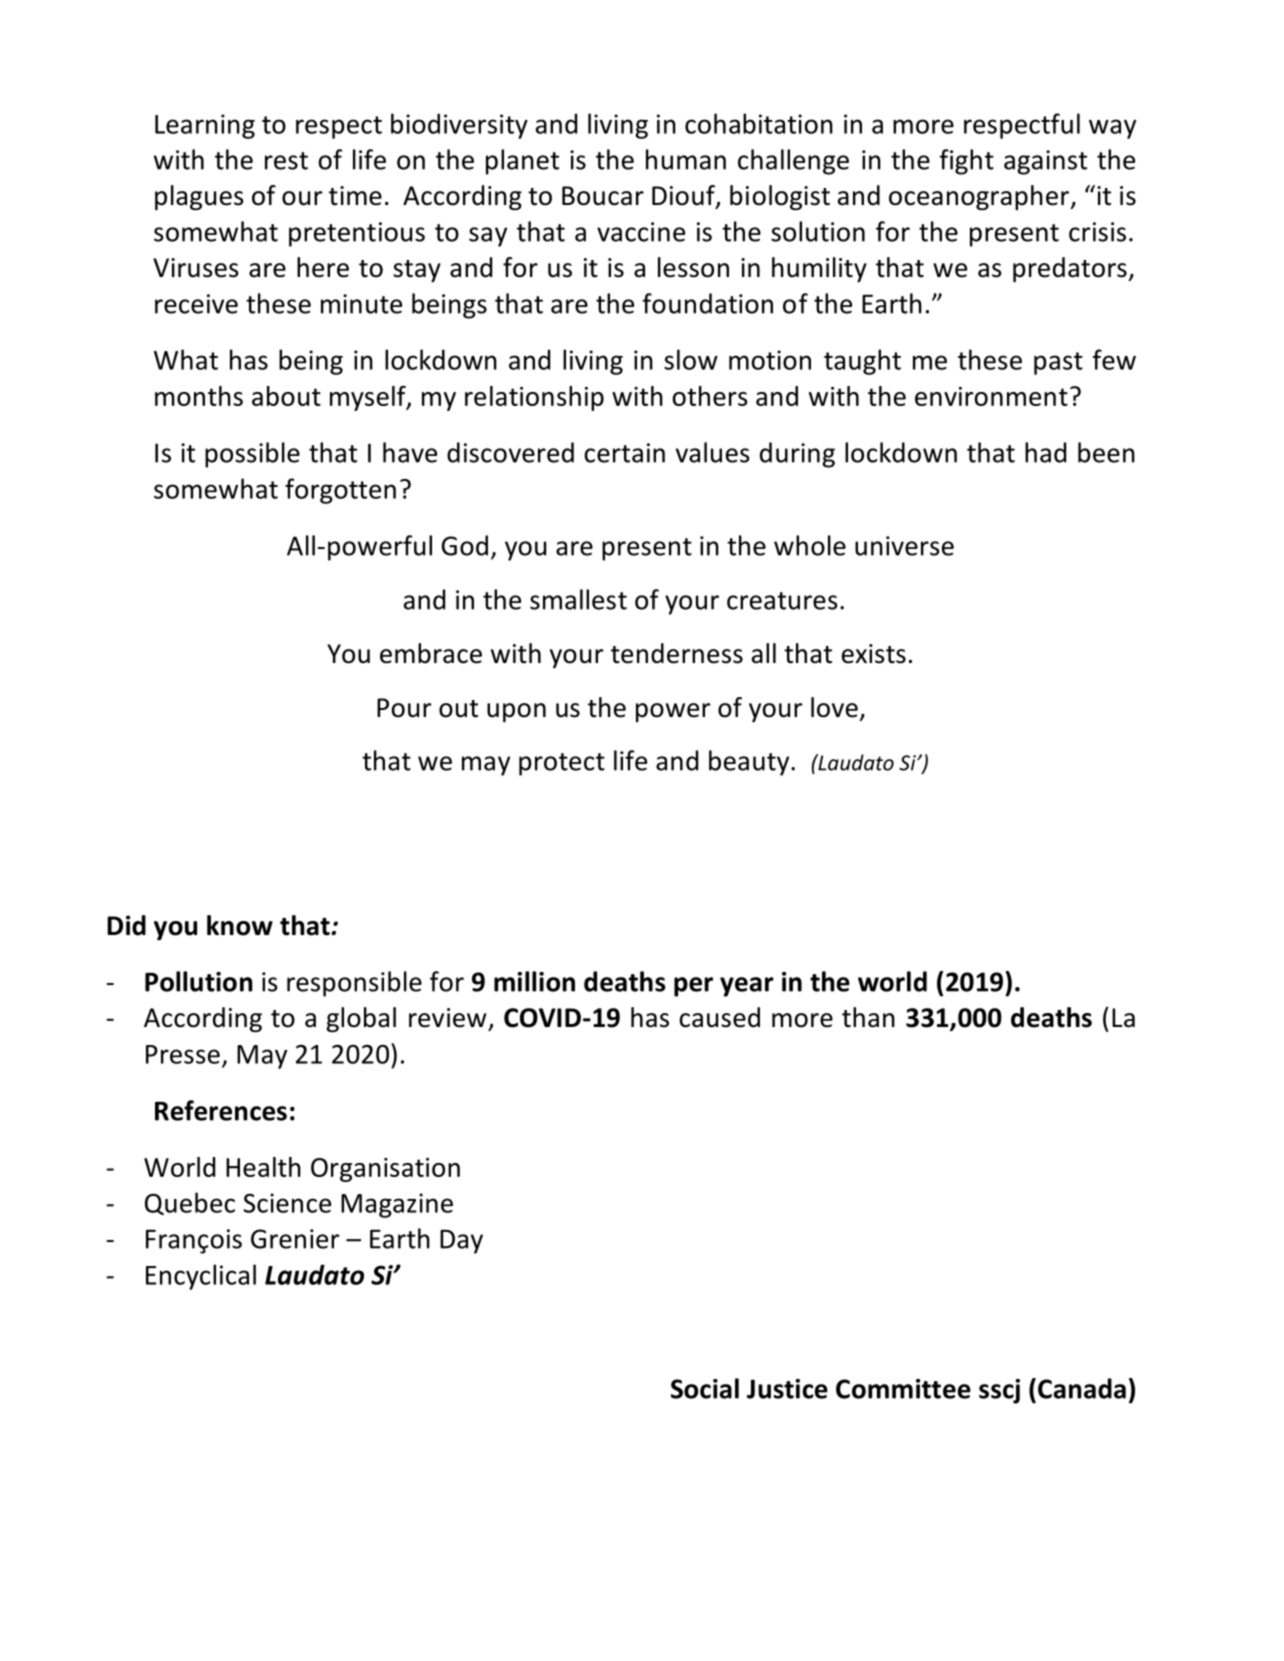 The image size is (1284, 1661). I want to click on than, so click(868, 1017).
